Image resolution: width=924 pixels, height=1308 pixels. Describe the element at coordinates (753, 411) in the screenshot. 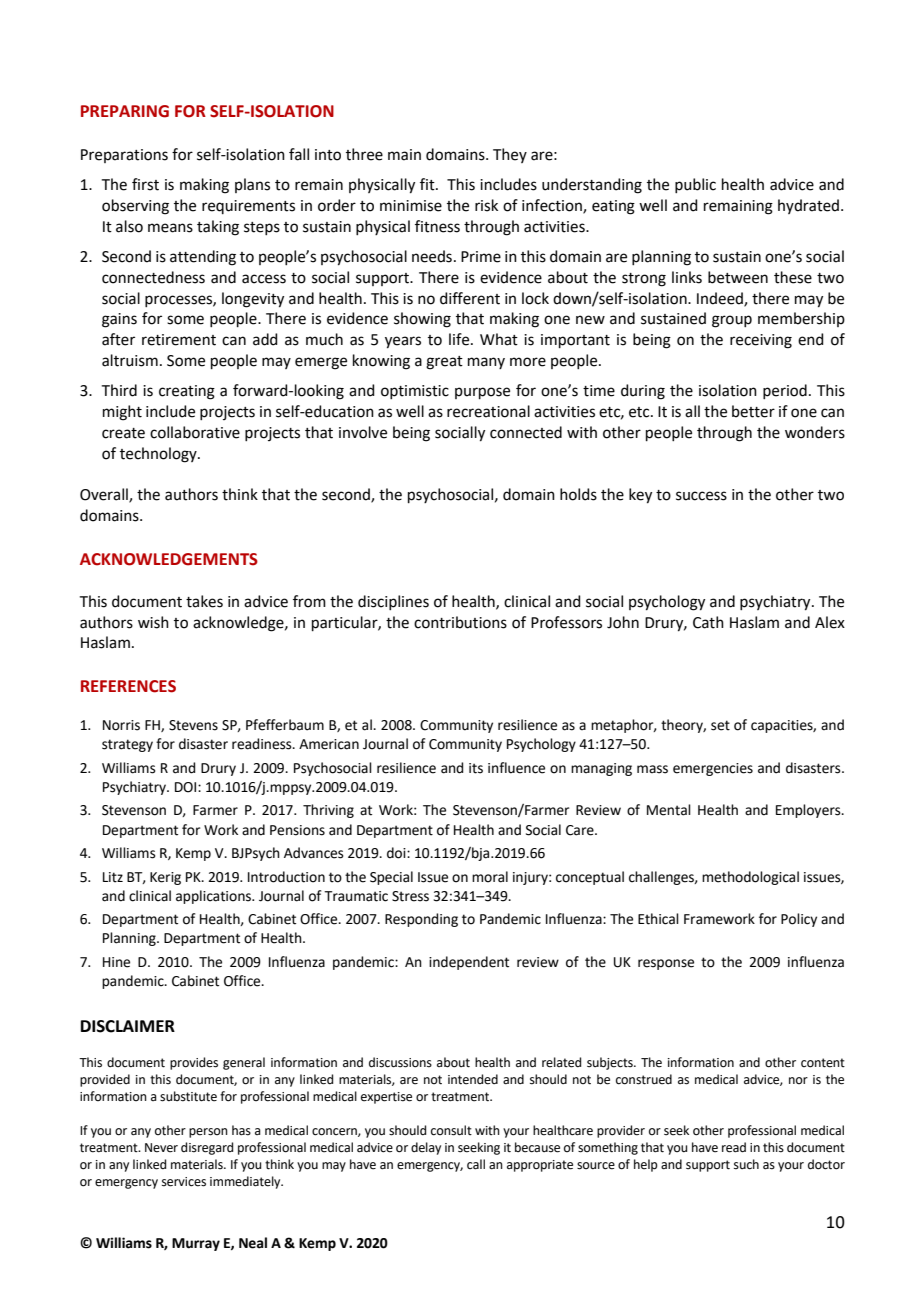

I see `better` at that location.
